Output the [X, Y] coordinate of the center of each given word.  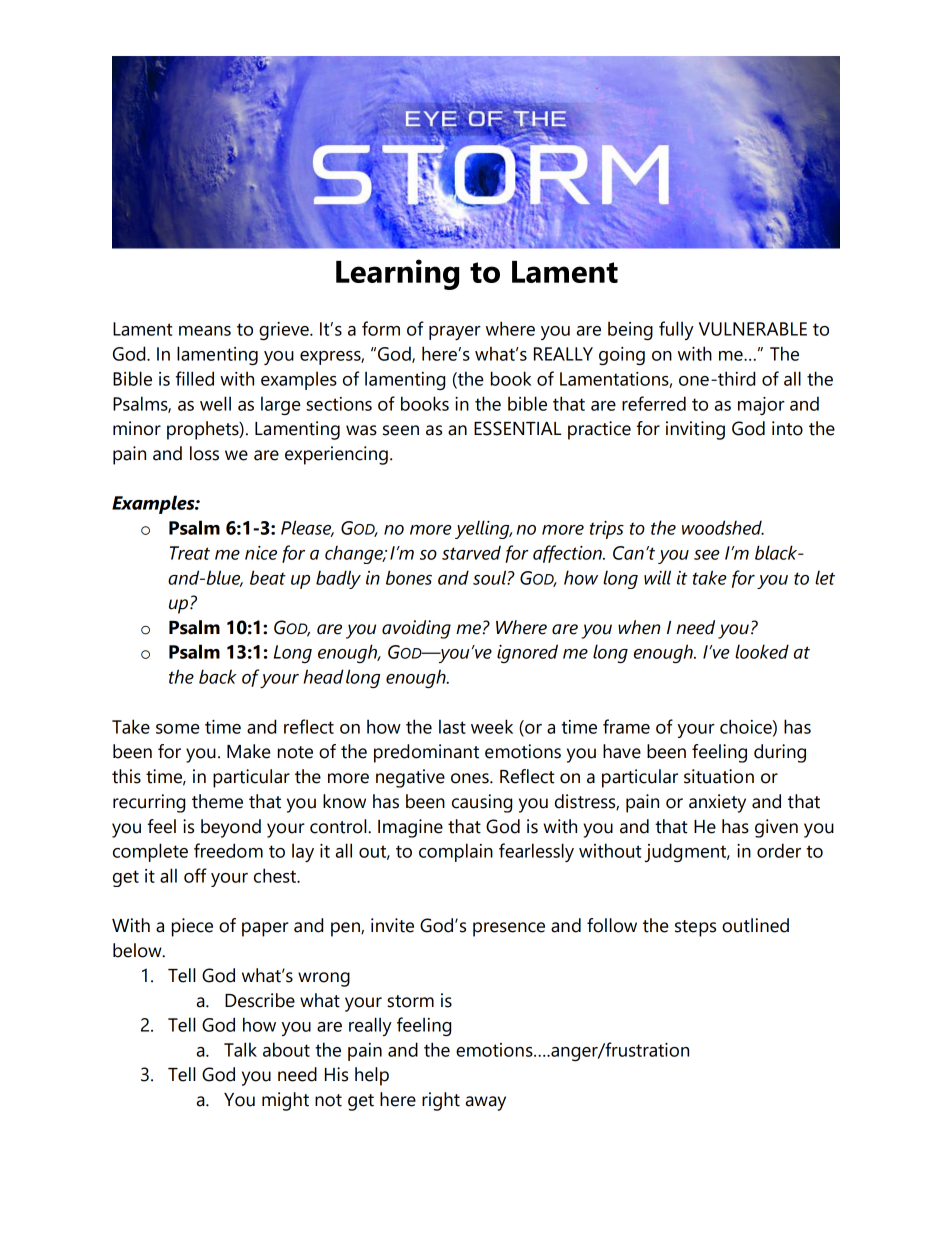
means [205, 331]
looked [762, 651]
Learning [397, 274]
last [452, 726]
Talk [240, 1049]
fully [676, 330]
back [218, 676]
